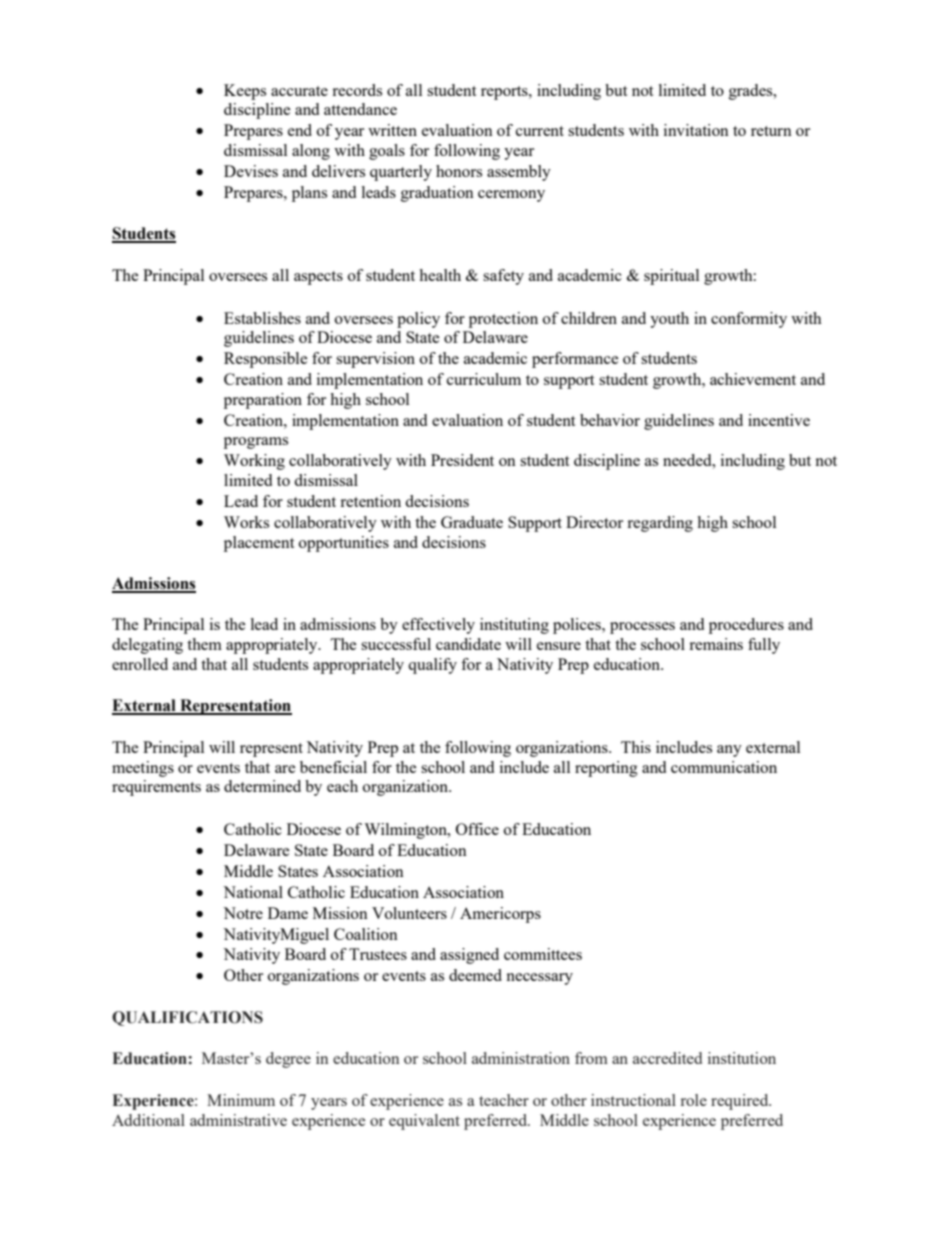 This screenshot has width=952, height=1233. I want to click on equivalent, so click(424, 1122).
